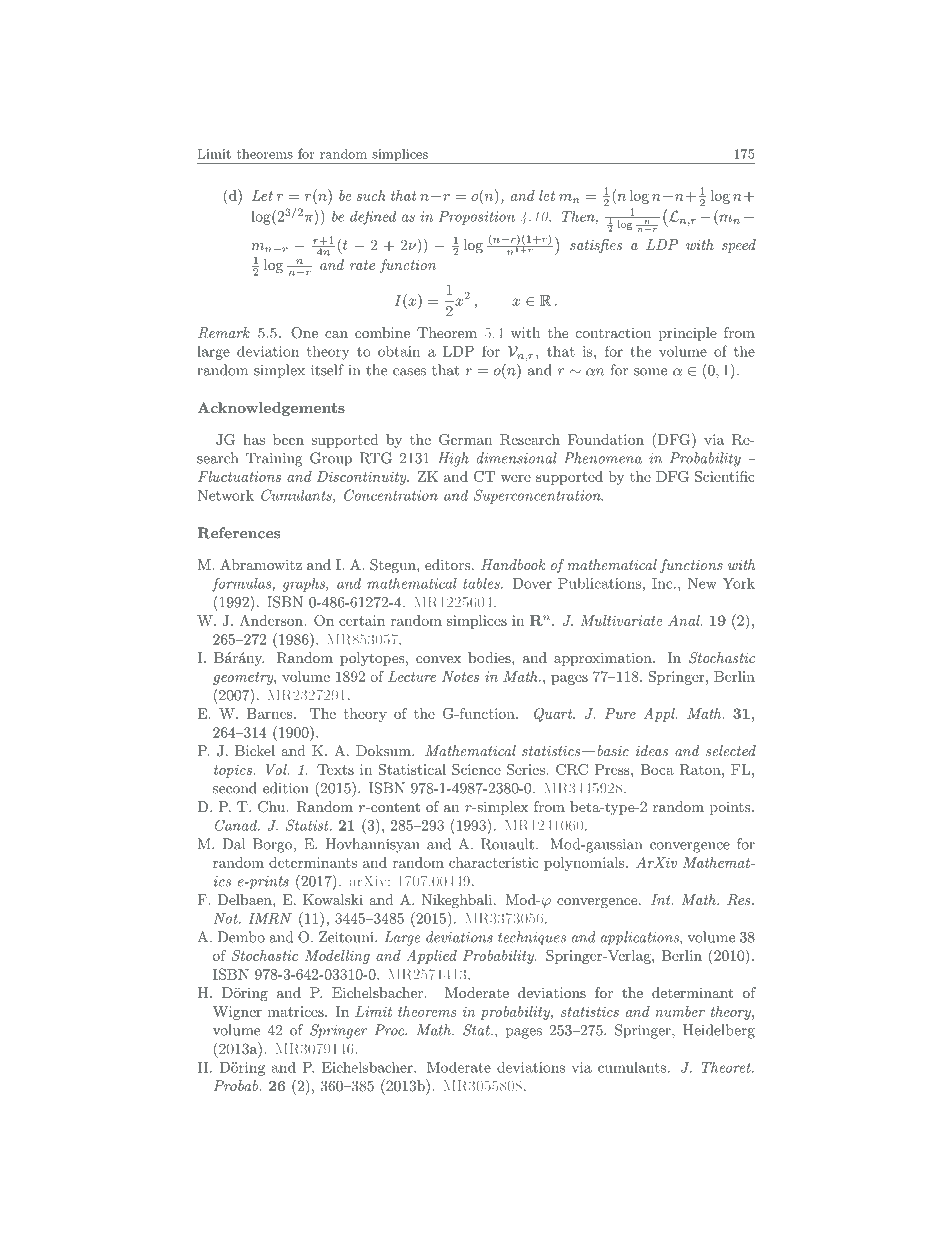 This screenshot has height=1233, width=952. I want to click on number, so click(680, 1011).
